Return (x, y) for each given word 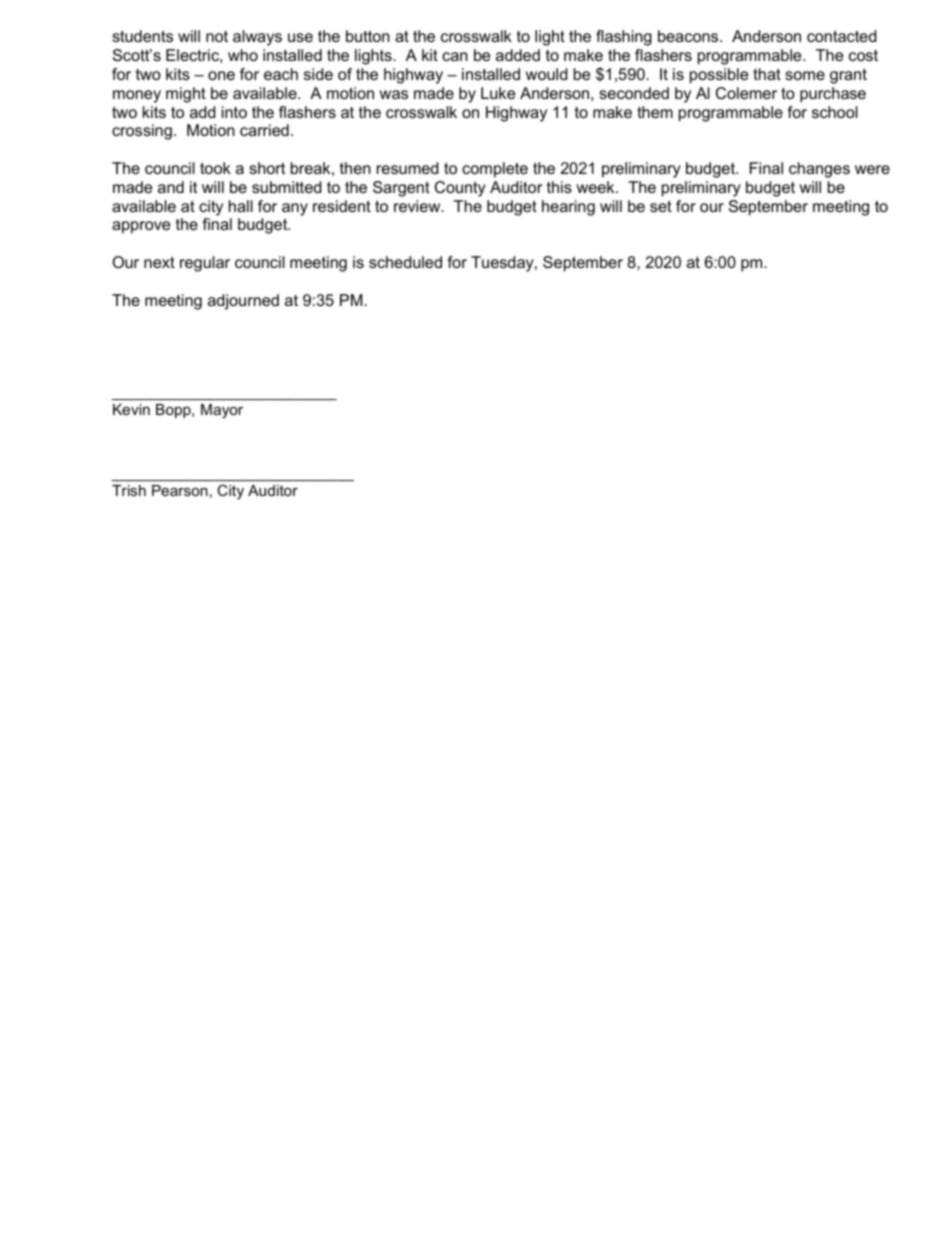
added (518, 55)
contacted (841, 36)
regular (205, 264)
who (243, 55)
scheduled (405, 262)
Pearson (180, 490)
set (661, 206)
